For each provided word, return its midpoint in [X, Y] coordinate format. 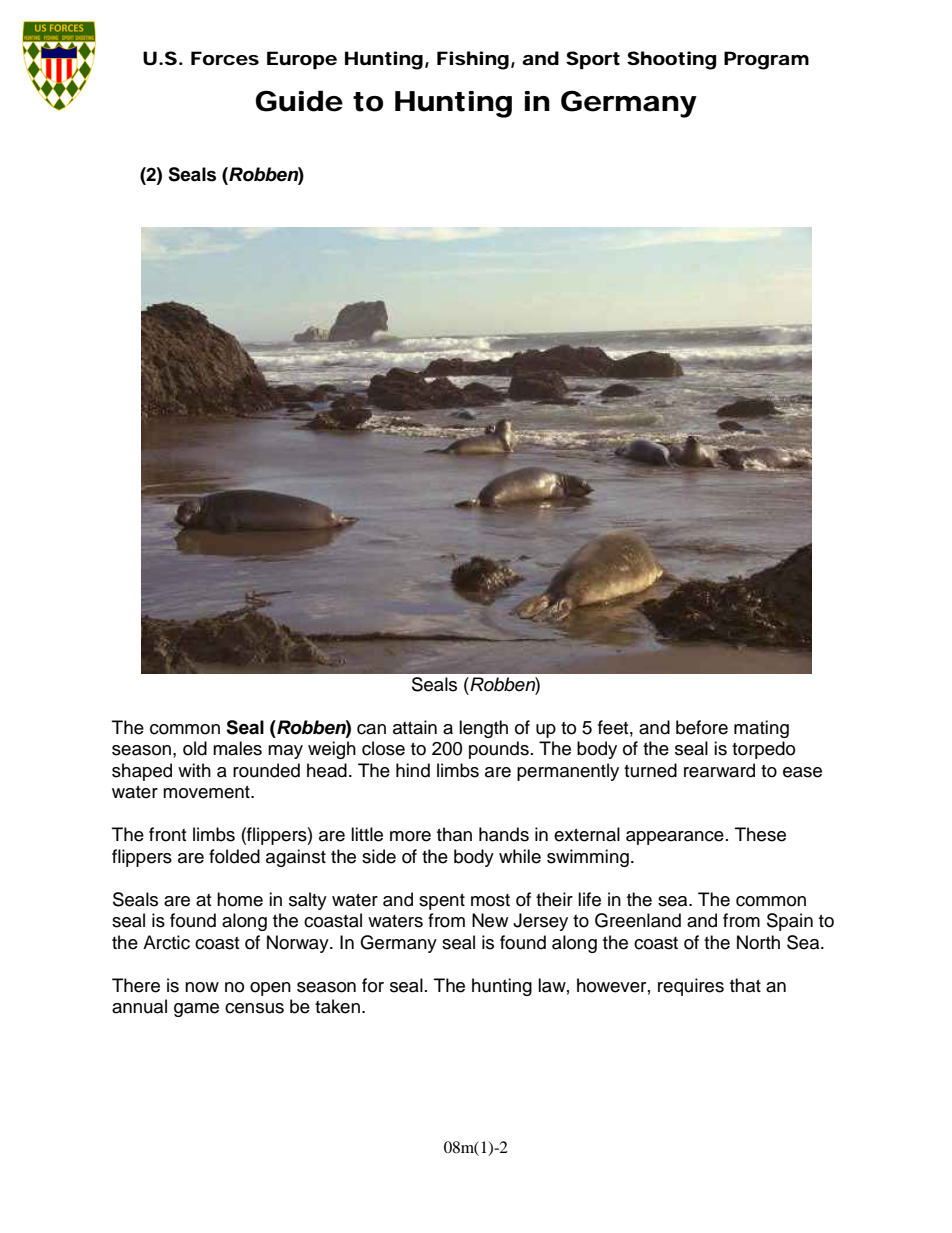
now [202, 987]
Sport [593, 60]
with [194, 770]
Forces [225, 58]
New [490, 920]
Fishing [473, 60]
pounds [499, 750]
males [237, 748]
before [702, 727]
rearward [719, 770]
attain [415, 727]
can [371, 729]
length [483, 729]
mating [761, 729]
